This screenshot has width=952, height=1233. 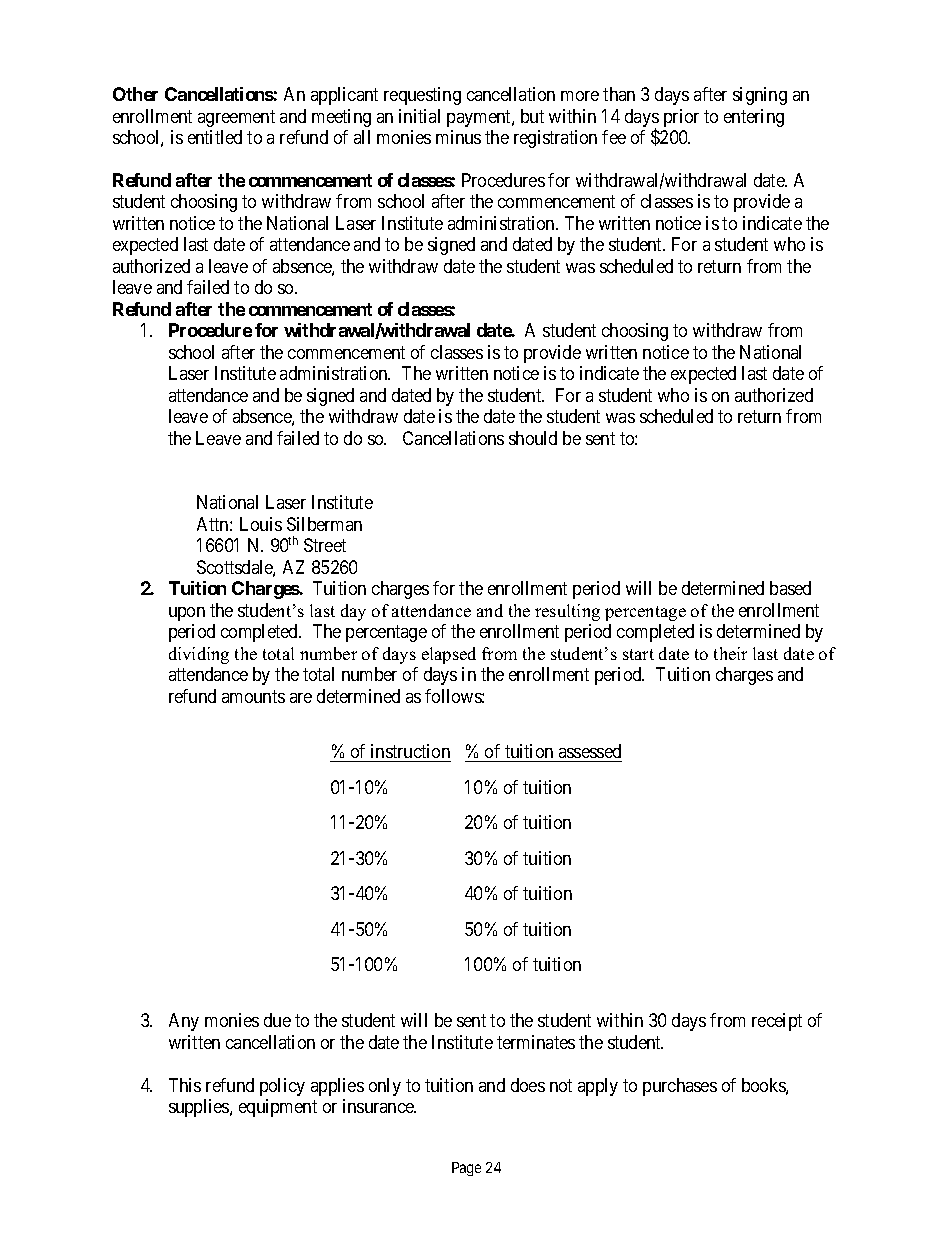 I want to click on entitled, so click(x=215, y=137).
